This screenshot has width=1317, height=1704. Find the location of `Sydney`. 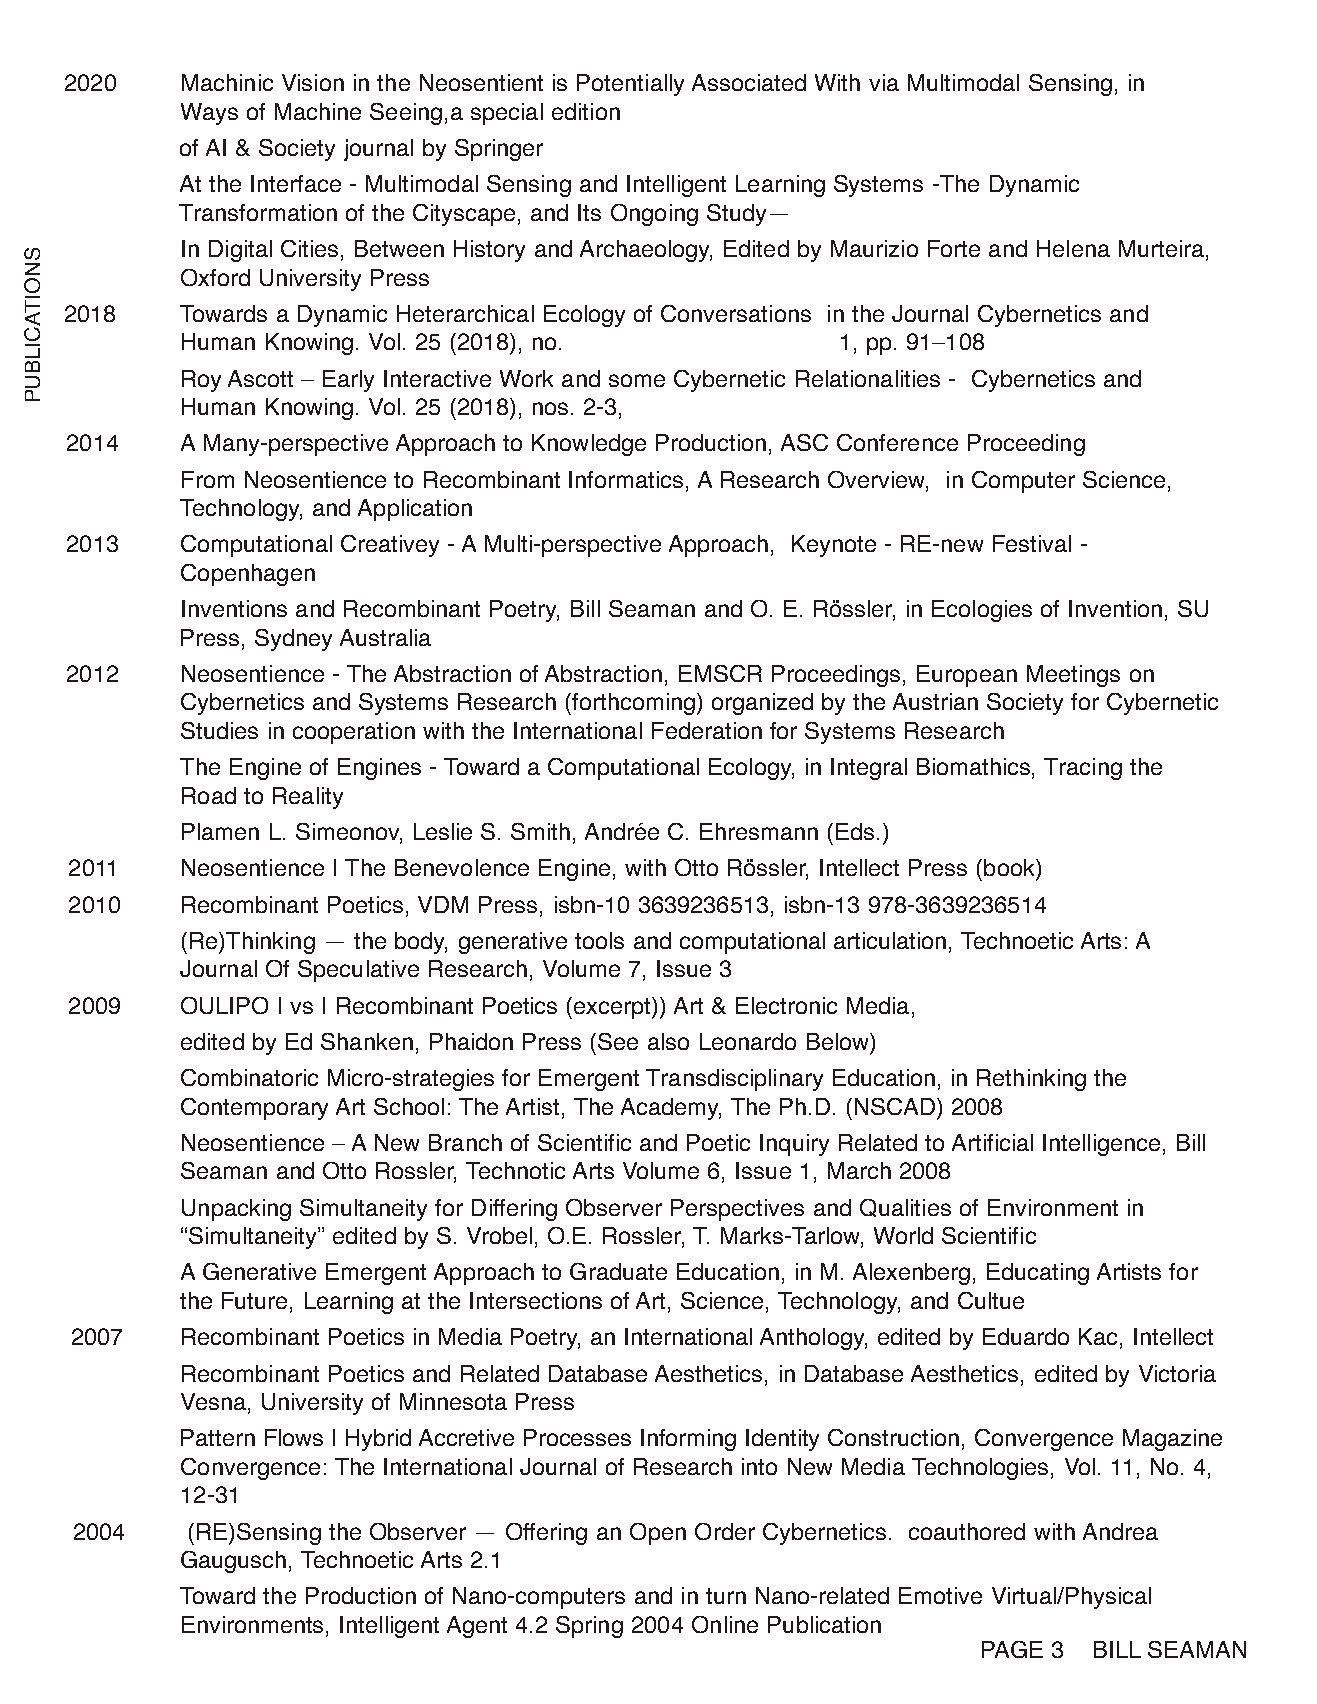

Sydney is located at coordinates (293, 640).
